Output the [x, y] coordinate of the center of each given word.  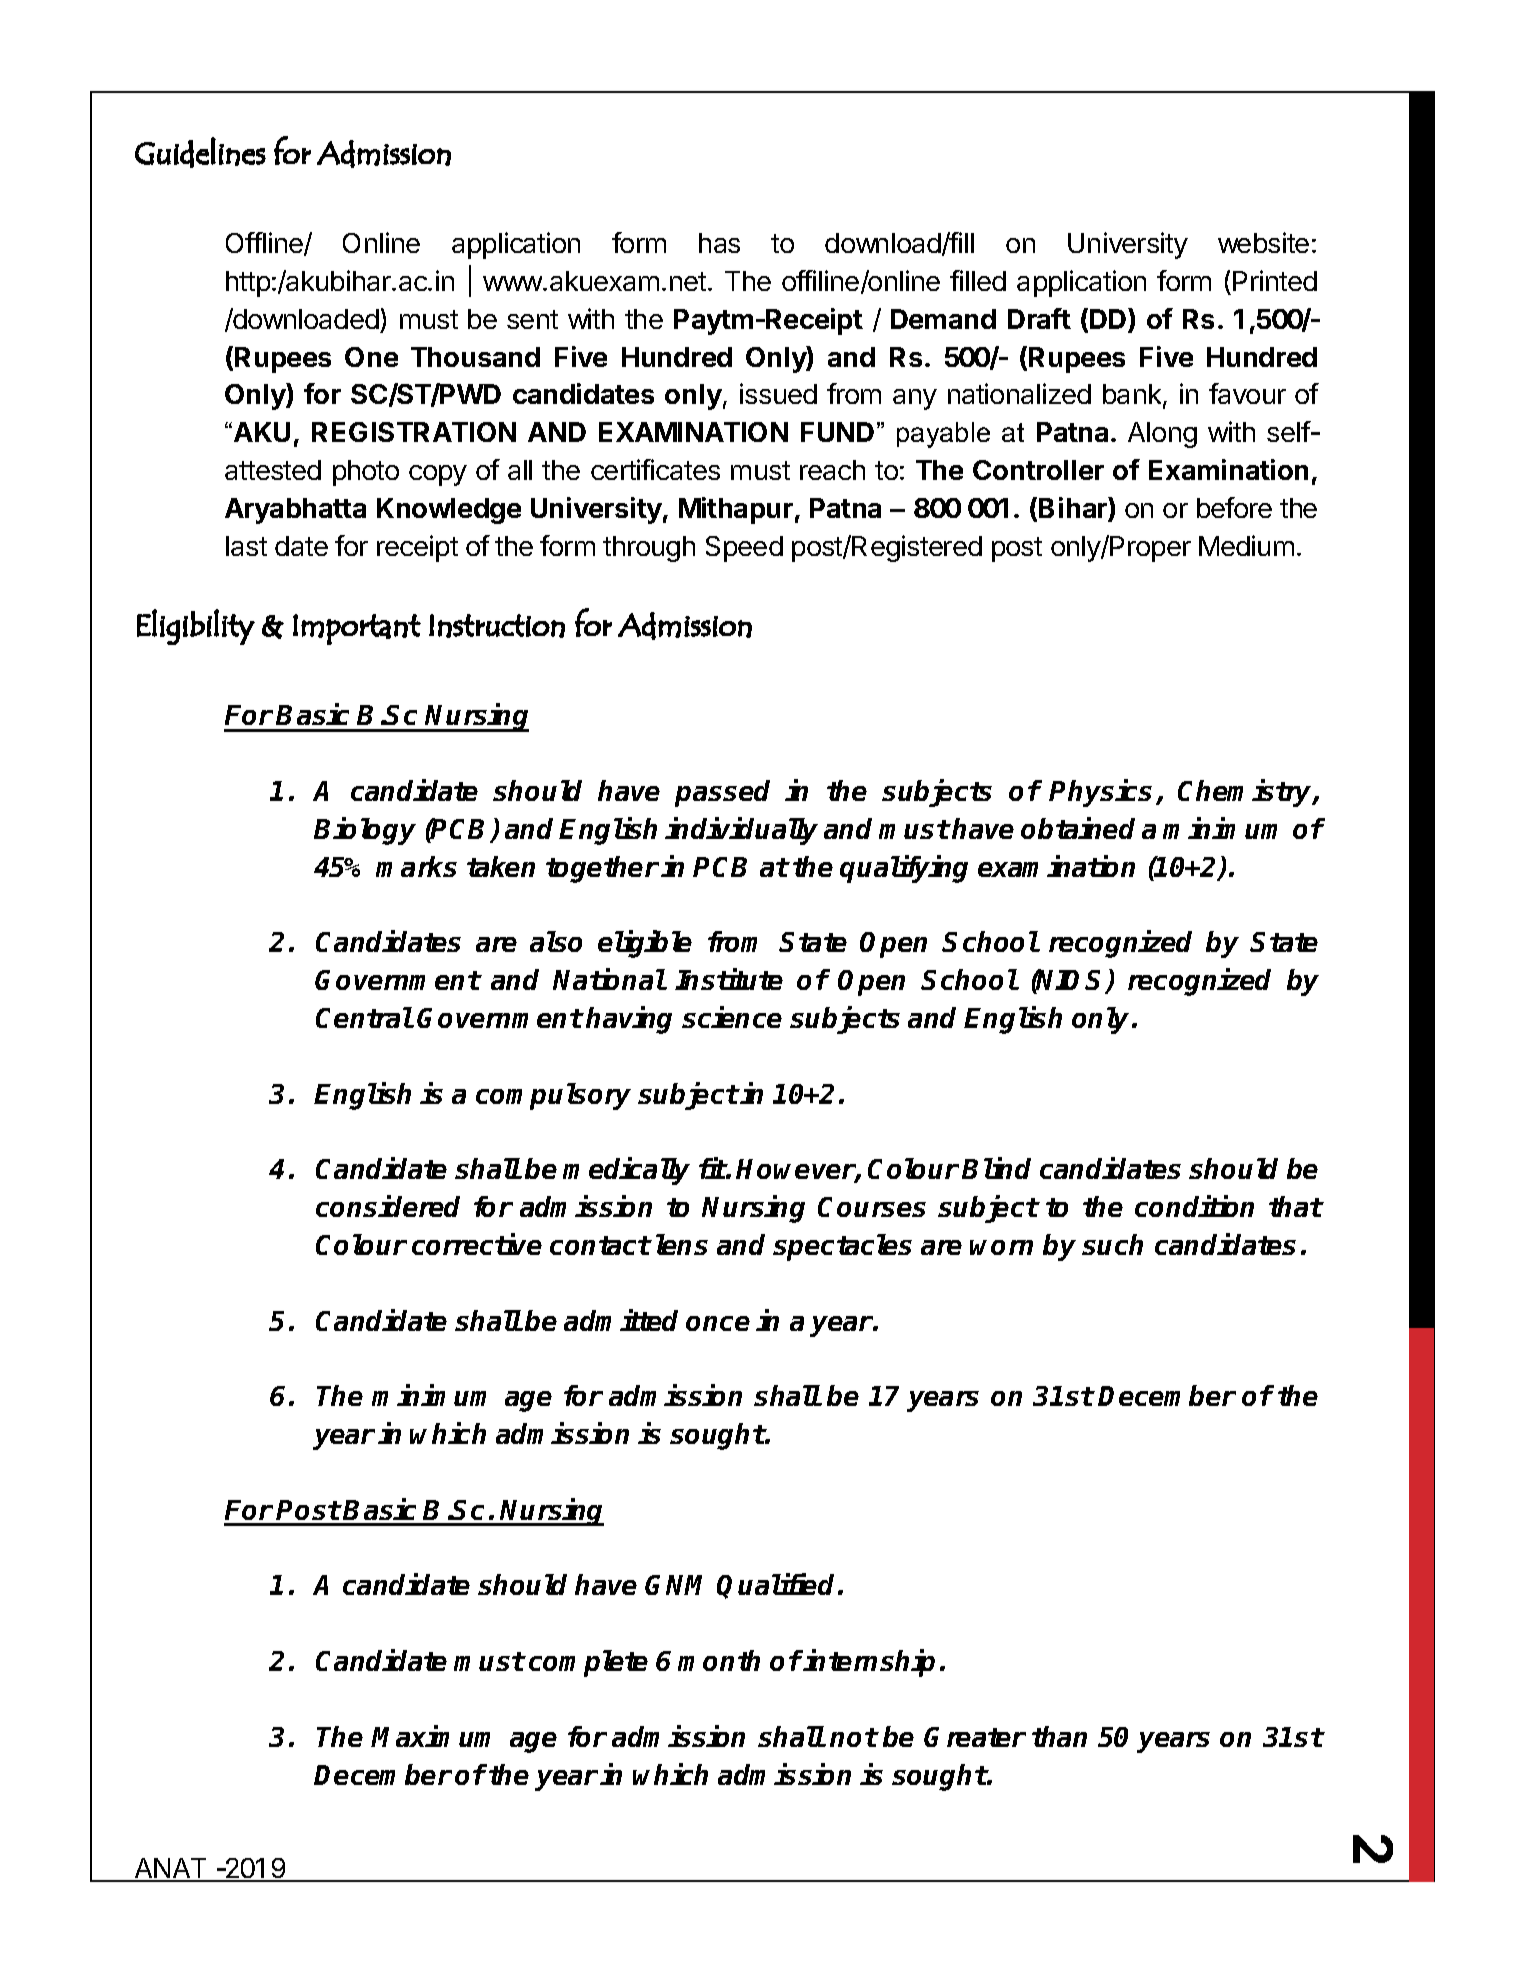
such [1112, 1244]
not [853, 1737]
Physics [1103, 793]
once [718, 1323]
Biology [365, 831]
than [1059, 1736]
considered [388, 1206]
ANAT [171, 1869]
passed [722, 793]
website [1263, 242]
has [719, 243]
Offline [265, 244]
